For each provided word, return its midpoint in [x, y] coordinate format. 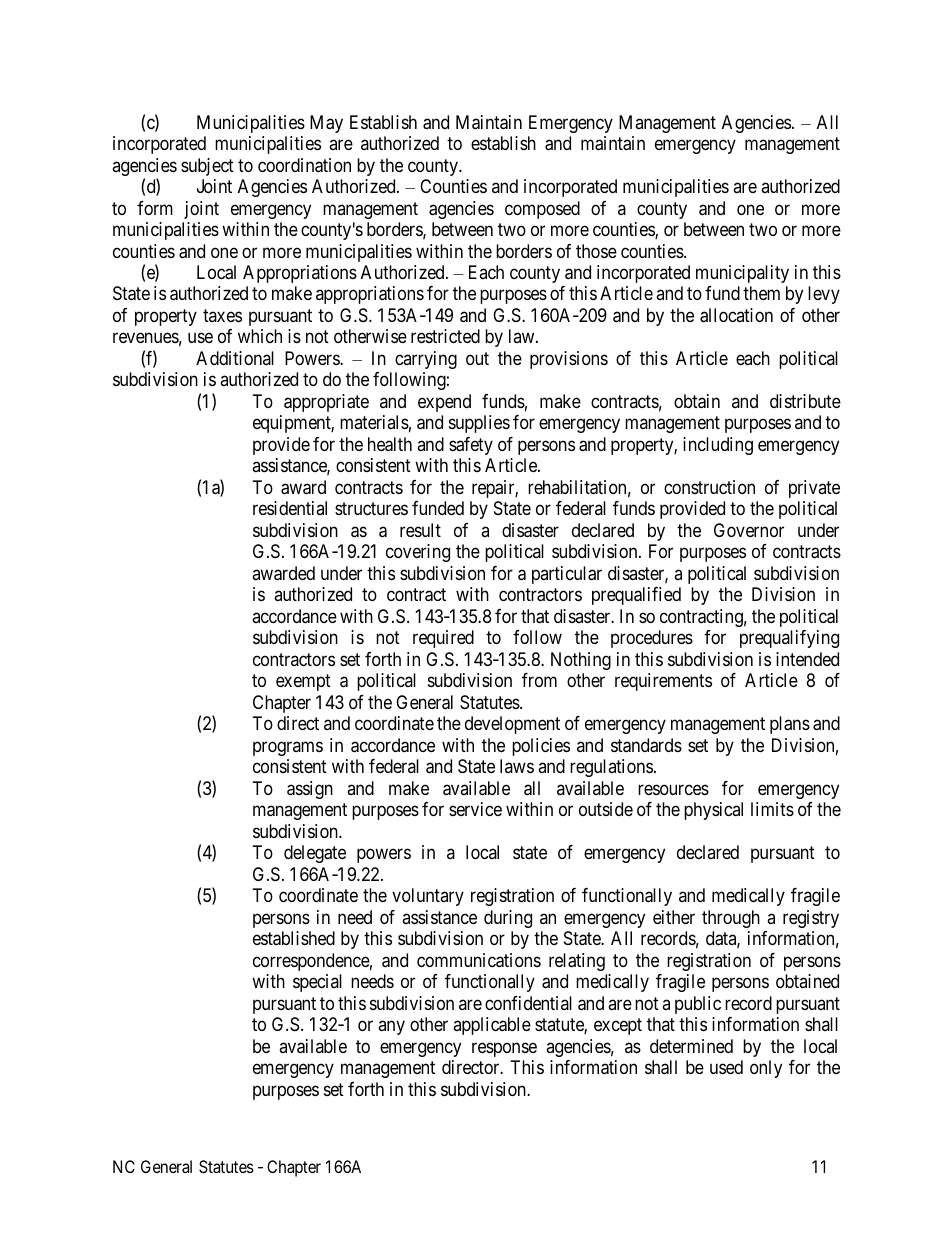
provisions [569, 360]
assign [310, 790]
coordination [304, 165]
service [475, 809]
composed [542, 210]
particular [567, 575]
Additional [235, 358]
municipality [742, 274]
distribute [805, 401]
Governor [749, 530]
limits [772, 809]
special [317, 983]
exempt [303, 683]
